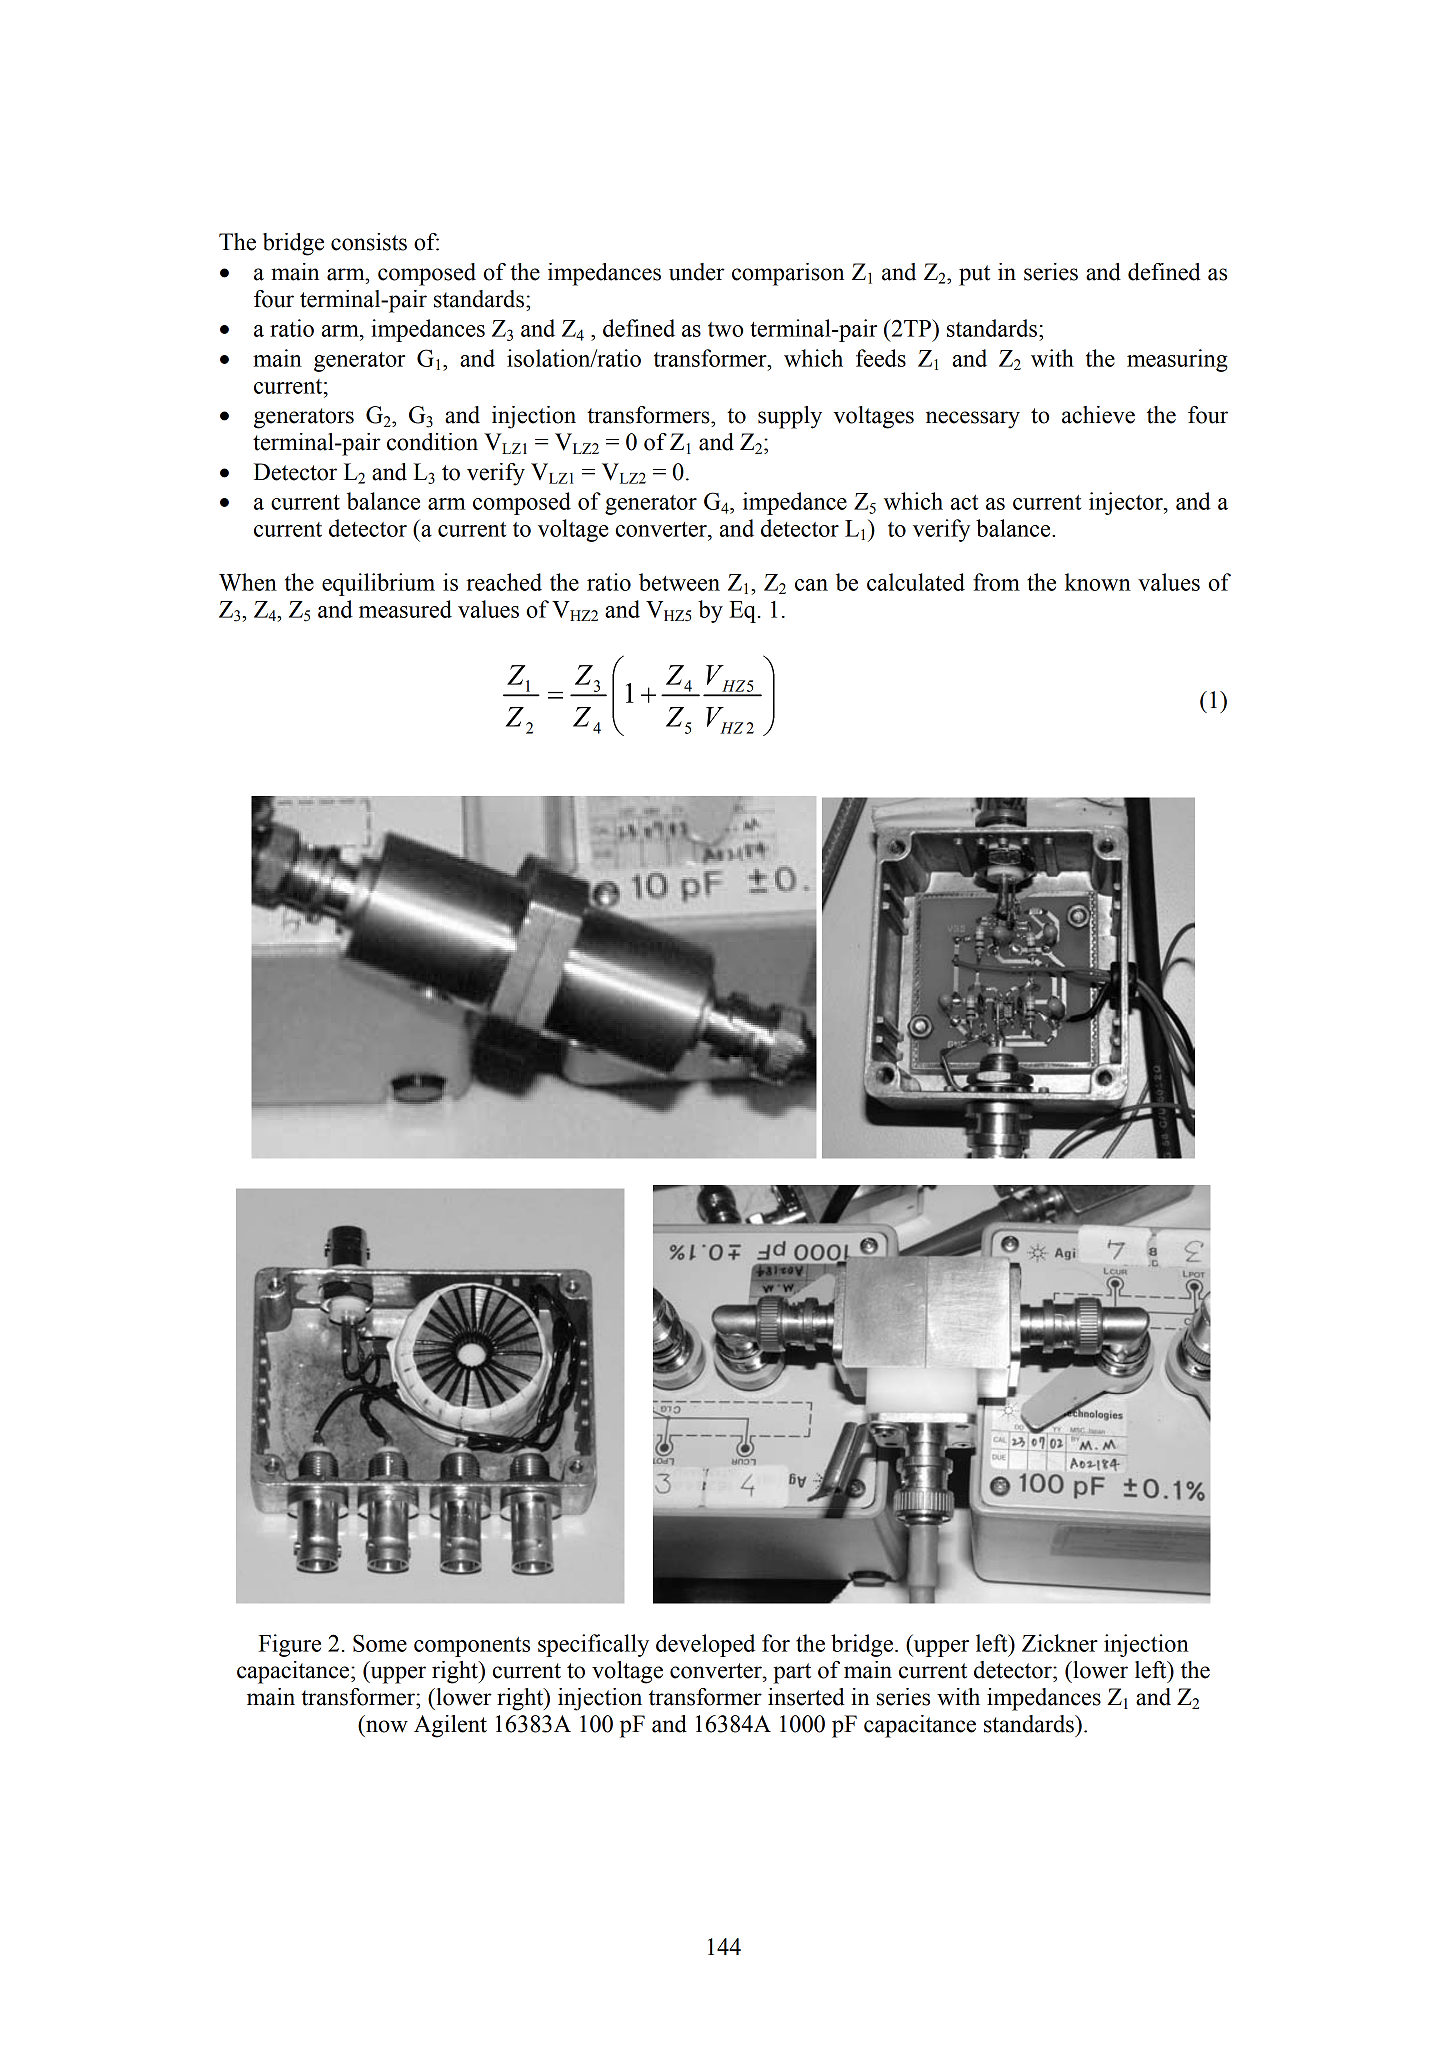  I want to click on put, so click(974, 275).
